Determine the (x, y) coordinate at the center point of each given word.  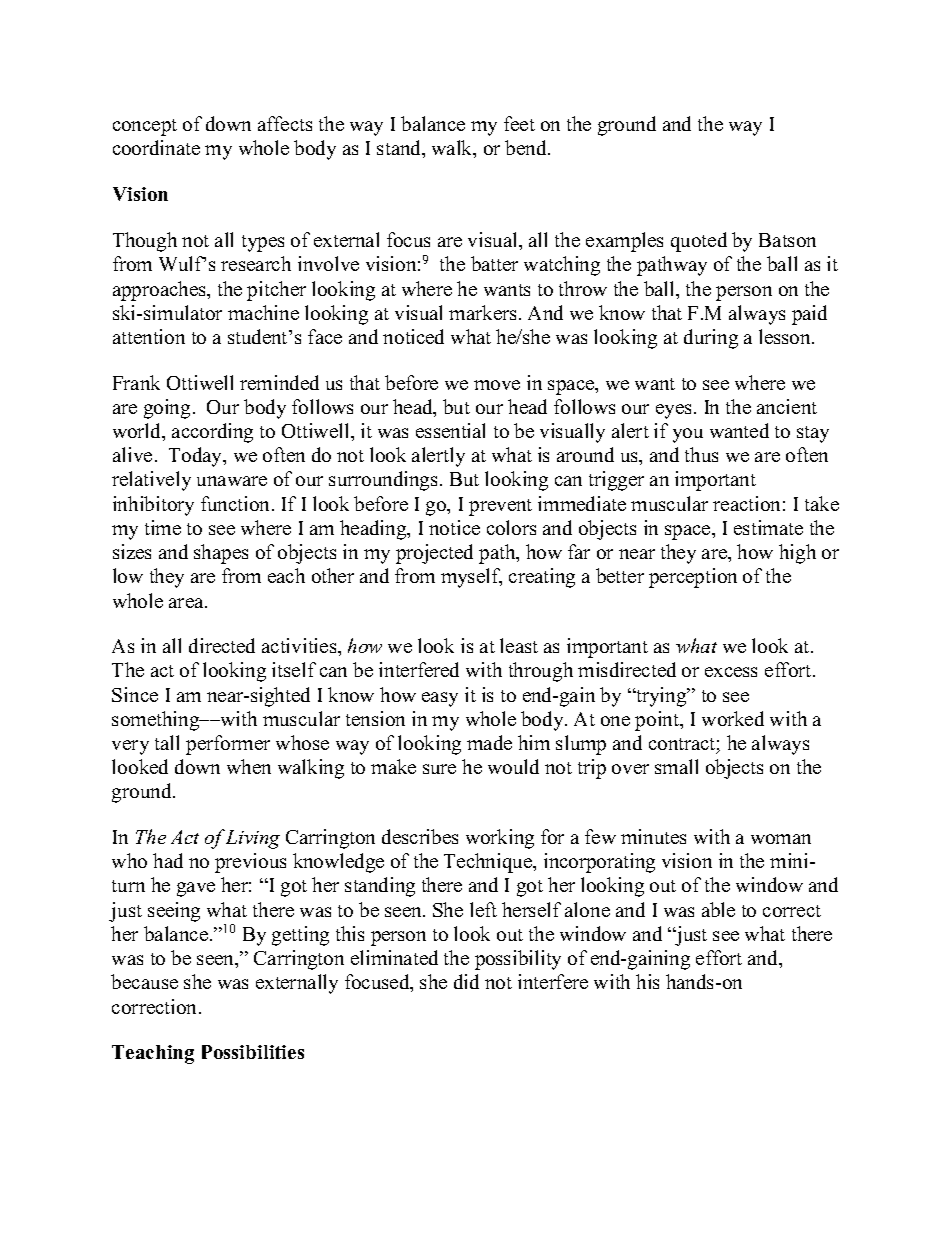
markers (482, 312)
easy (440, 699)
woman (781, 839)
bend (527, 147)
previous (250, 863)
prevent (500, 507)
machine (263, 312)
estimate (768, 527)
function (237, 503)
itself (294, 669)
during (711, 339)
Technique (489, 863)
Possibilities (253, 1052)
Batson (787, 240)
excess (731, 672)
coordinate (156, 147)
